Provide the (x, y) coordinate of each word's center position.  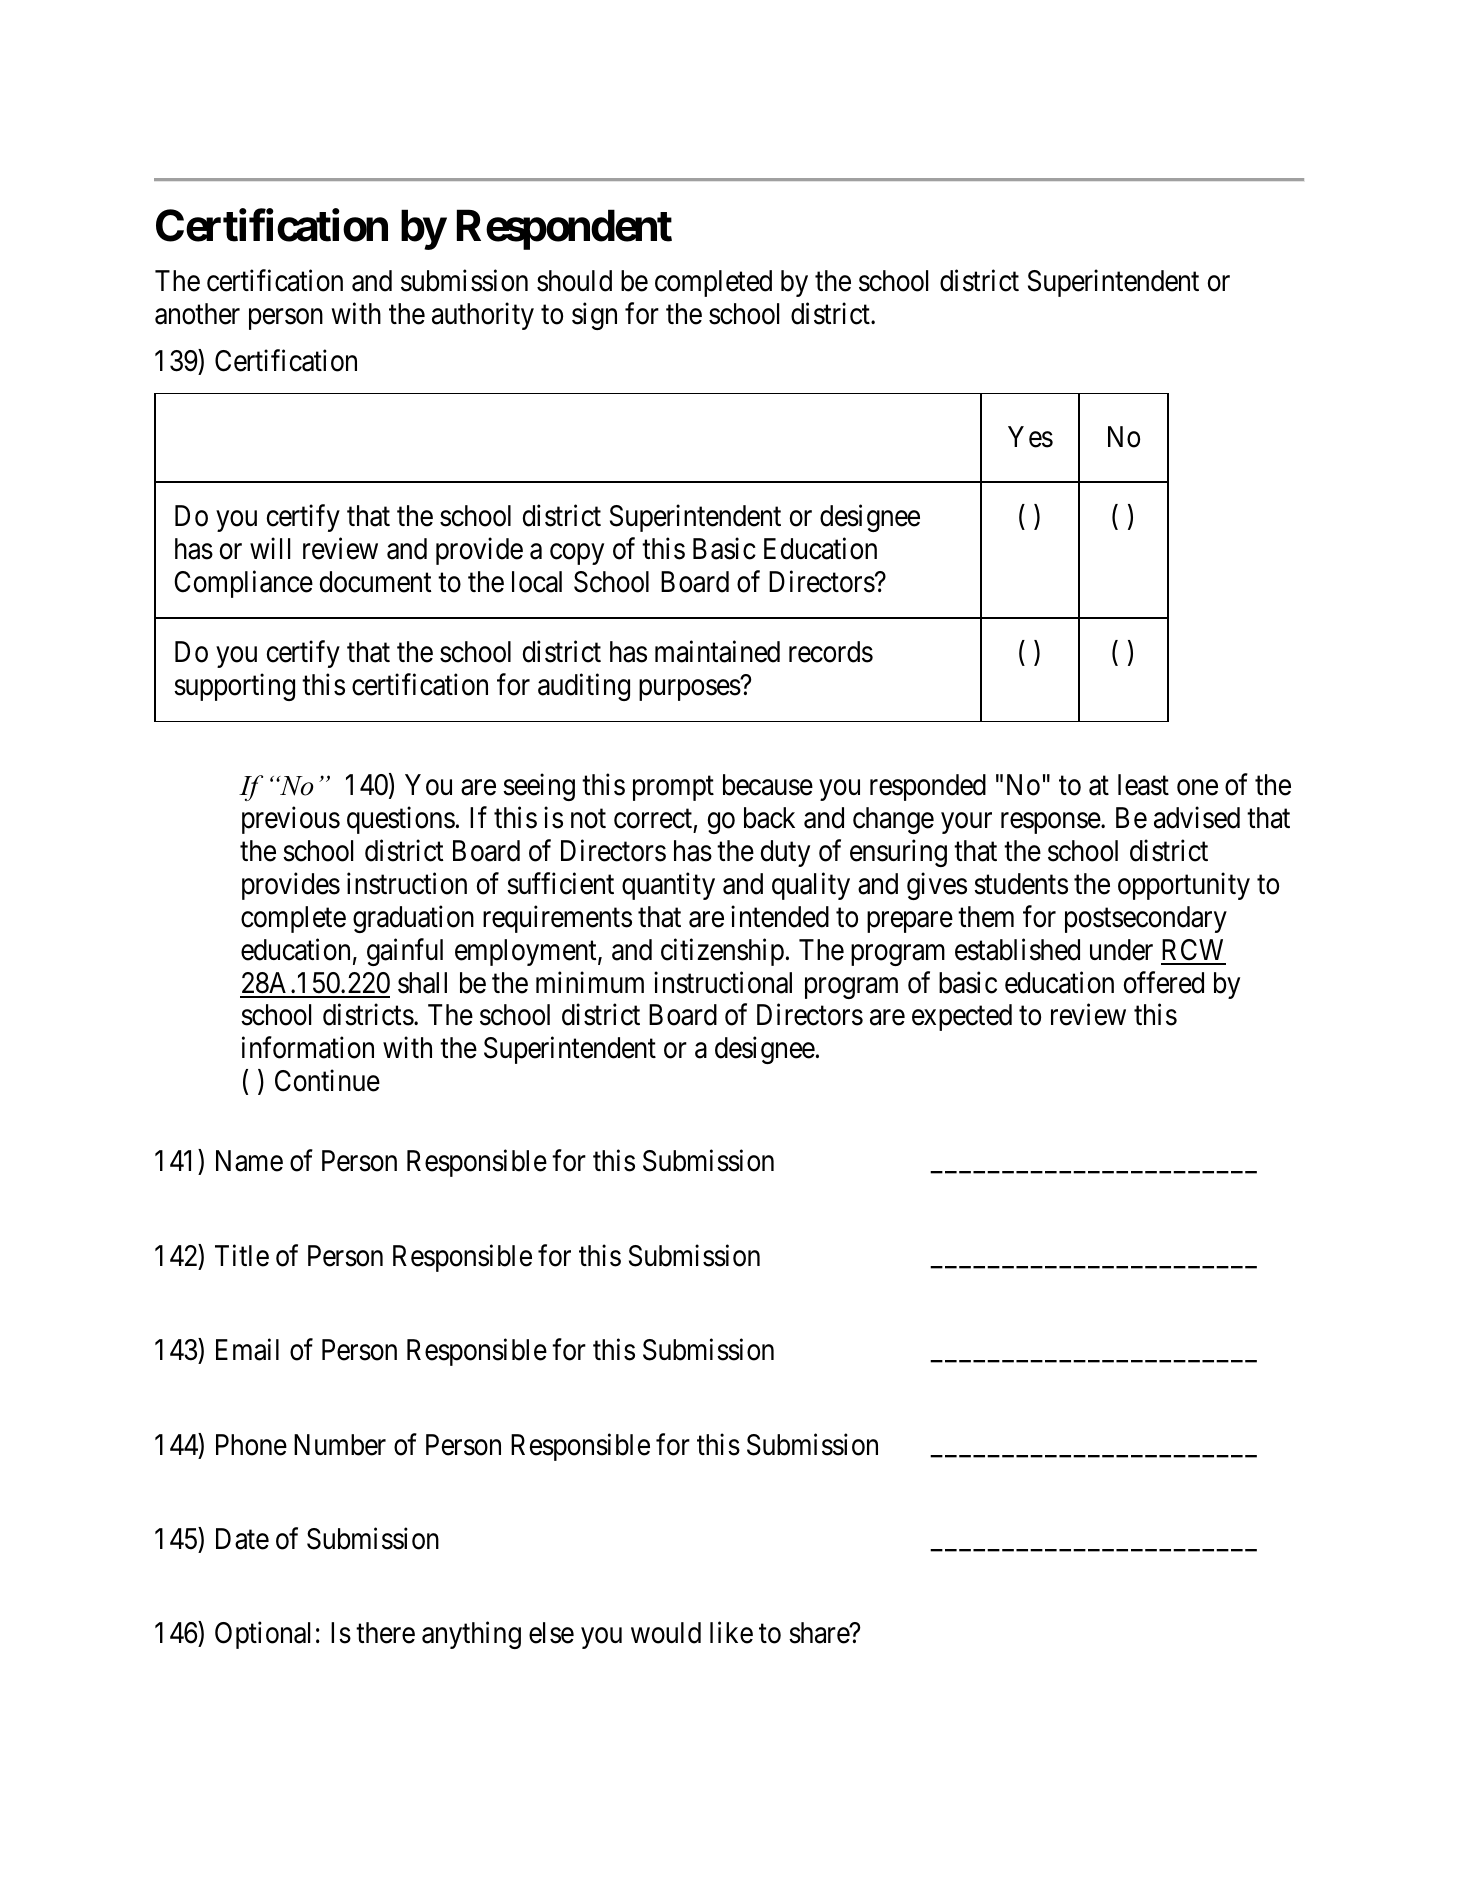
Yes (1030, 437)
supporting (234, 687)
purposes (690, 690)
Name (249, 1161)
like (731, 1633)
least (1143, 785)
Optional (262, 1635)
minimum (590, 982)
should (574, 281)
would (666, 1633)
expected (962, 1017)
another (197, 314)
